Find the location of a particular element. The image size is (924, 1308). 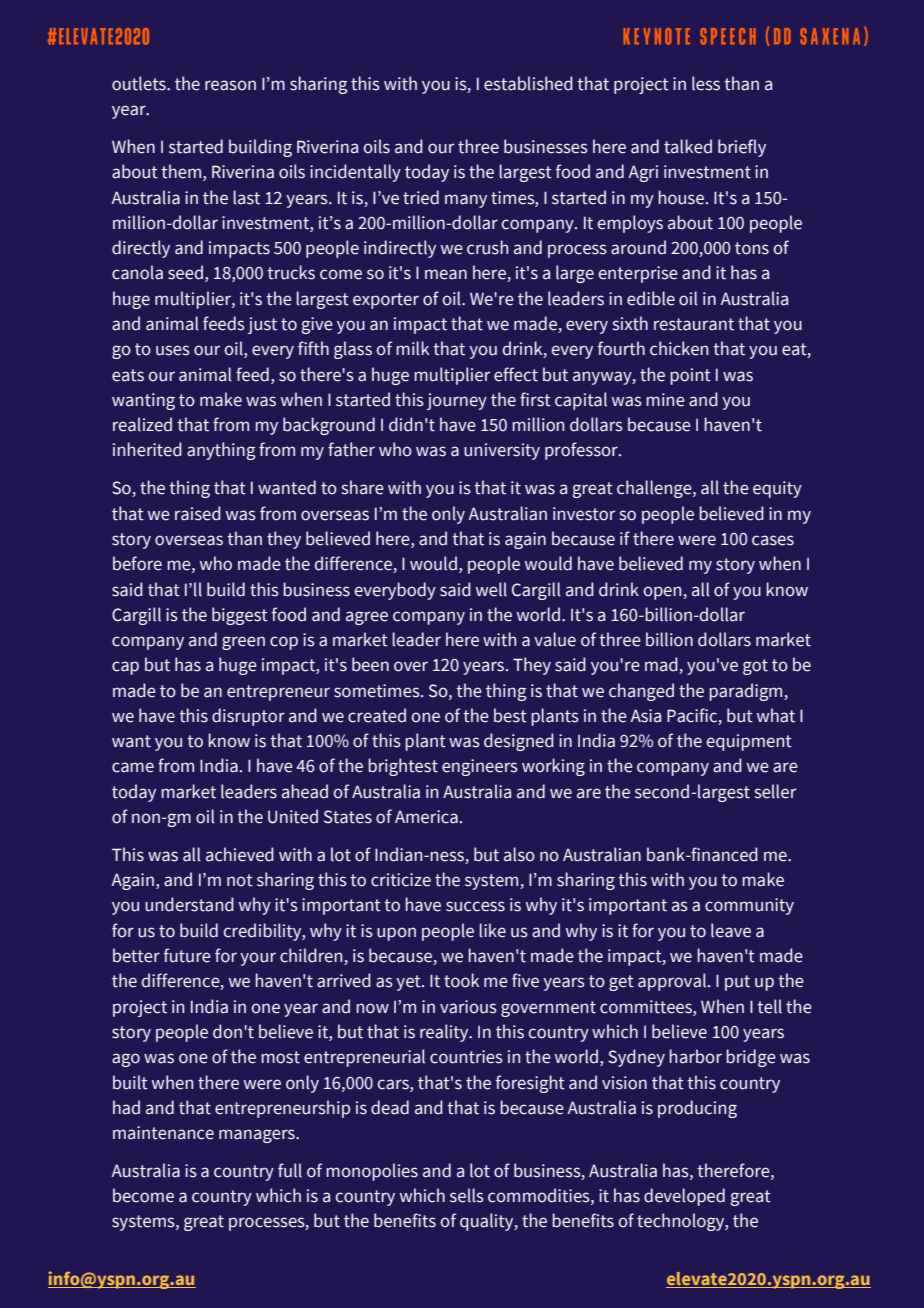

reason is located at coordinates (230, 85).
